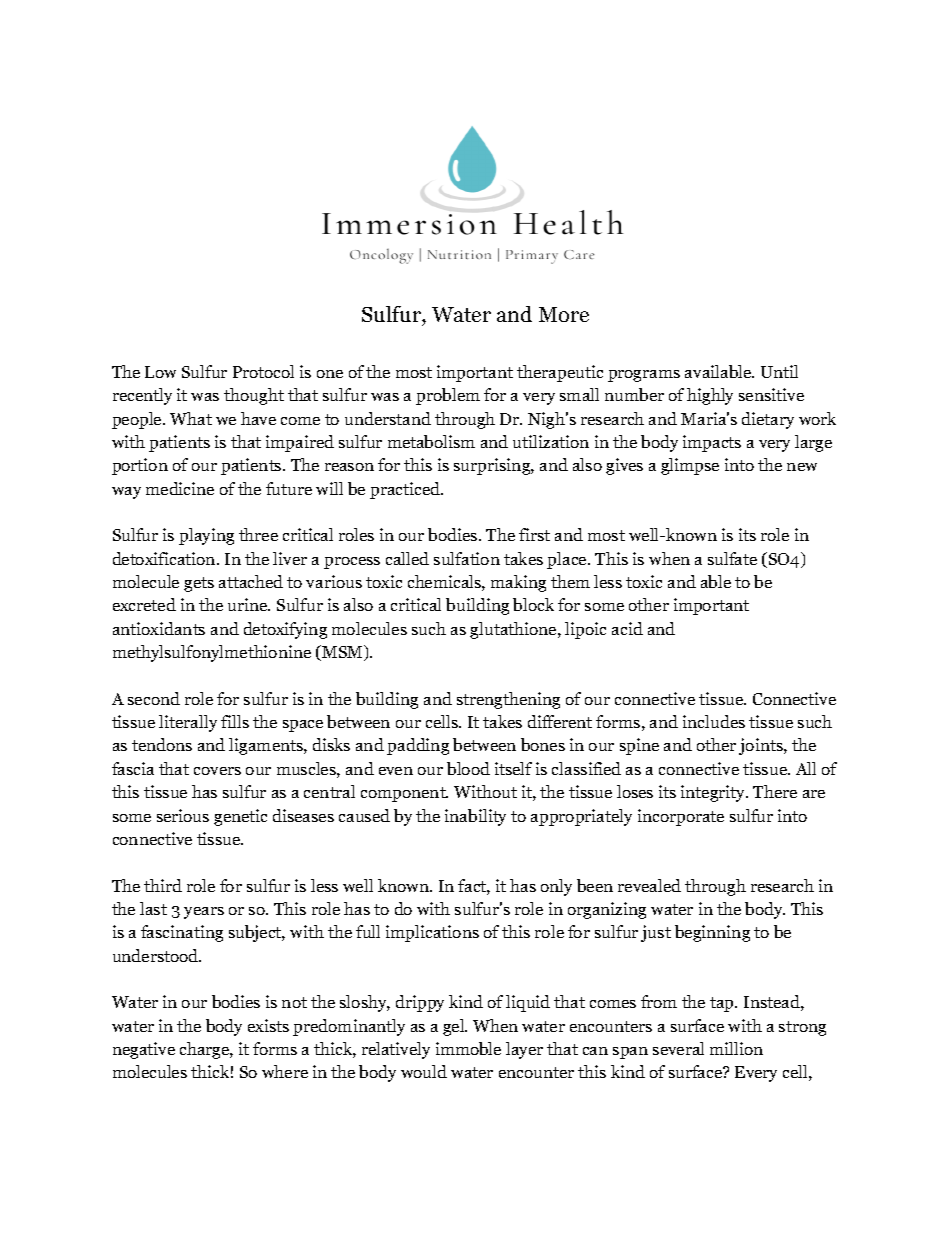 This document has height=1233, width=952. Describe the element at coordinates (154, 698) in the document. I see `second` at that location.
